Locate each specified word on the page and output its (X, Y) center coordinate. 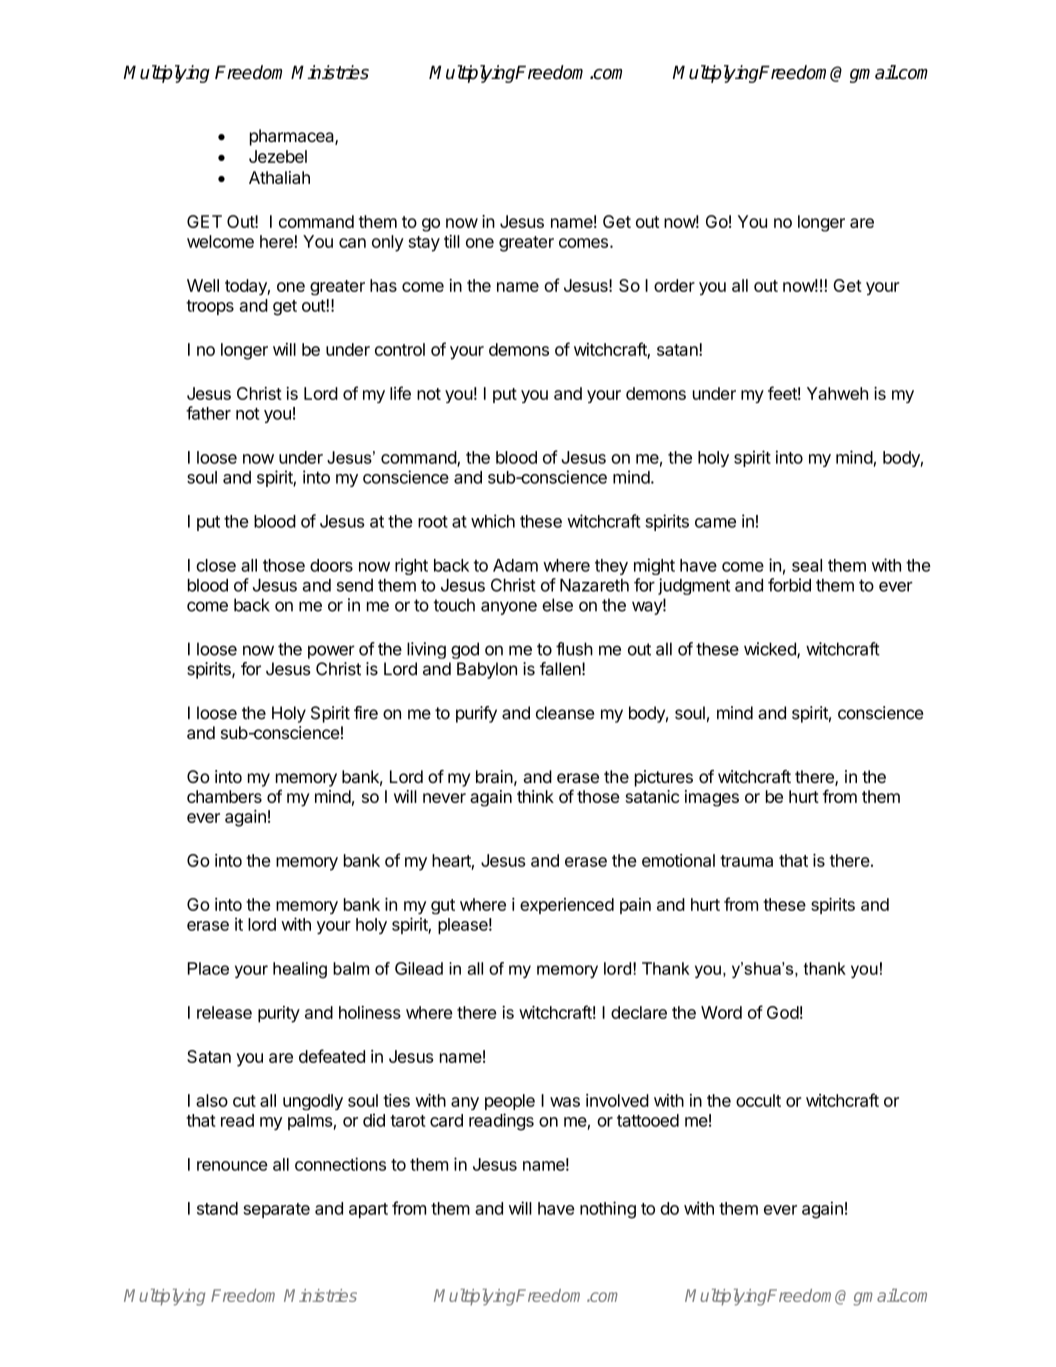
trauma (746, 861)
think (535, 796)
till (452, 241)
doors (331, 565)
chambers (224, 796)
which (493, 521)
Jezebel (278, 156)
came (715, 523)
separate (276, 1210)
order (674, 285)
